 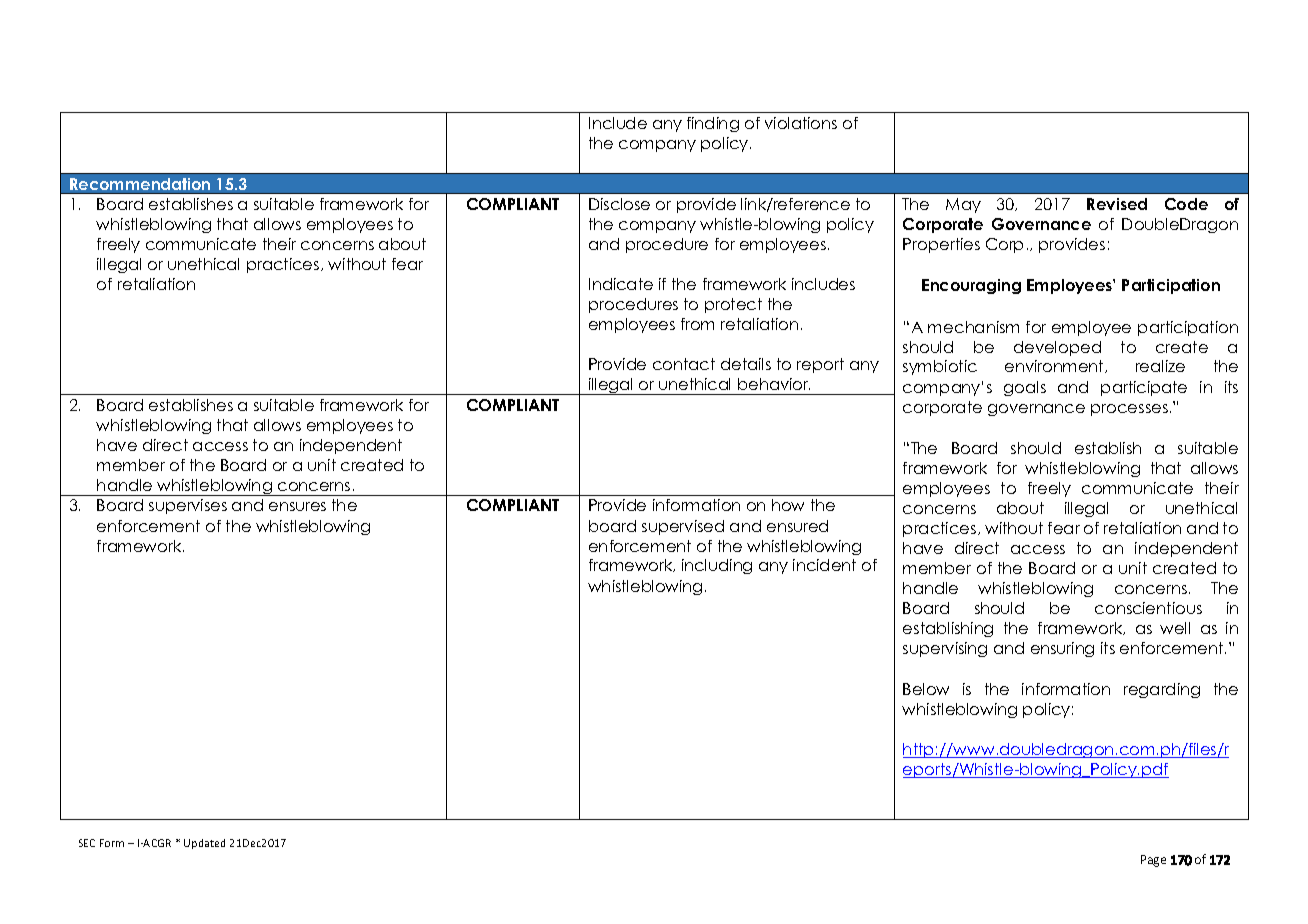 What do you see at coordinates (926, 689) in the page?
I see `Below` at bounding box center [926, 689].
